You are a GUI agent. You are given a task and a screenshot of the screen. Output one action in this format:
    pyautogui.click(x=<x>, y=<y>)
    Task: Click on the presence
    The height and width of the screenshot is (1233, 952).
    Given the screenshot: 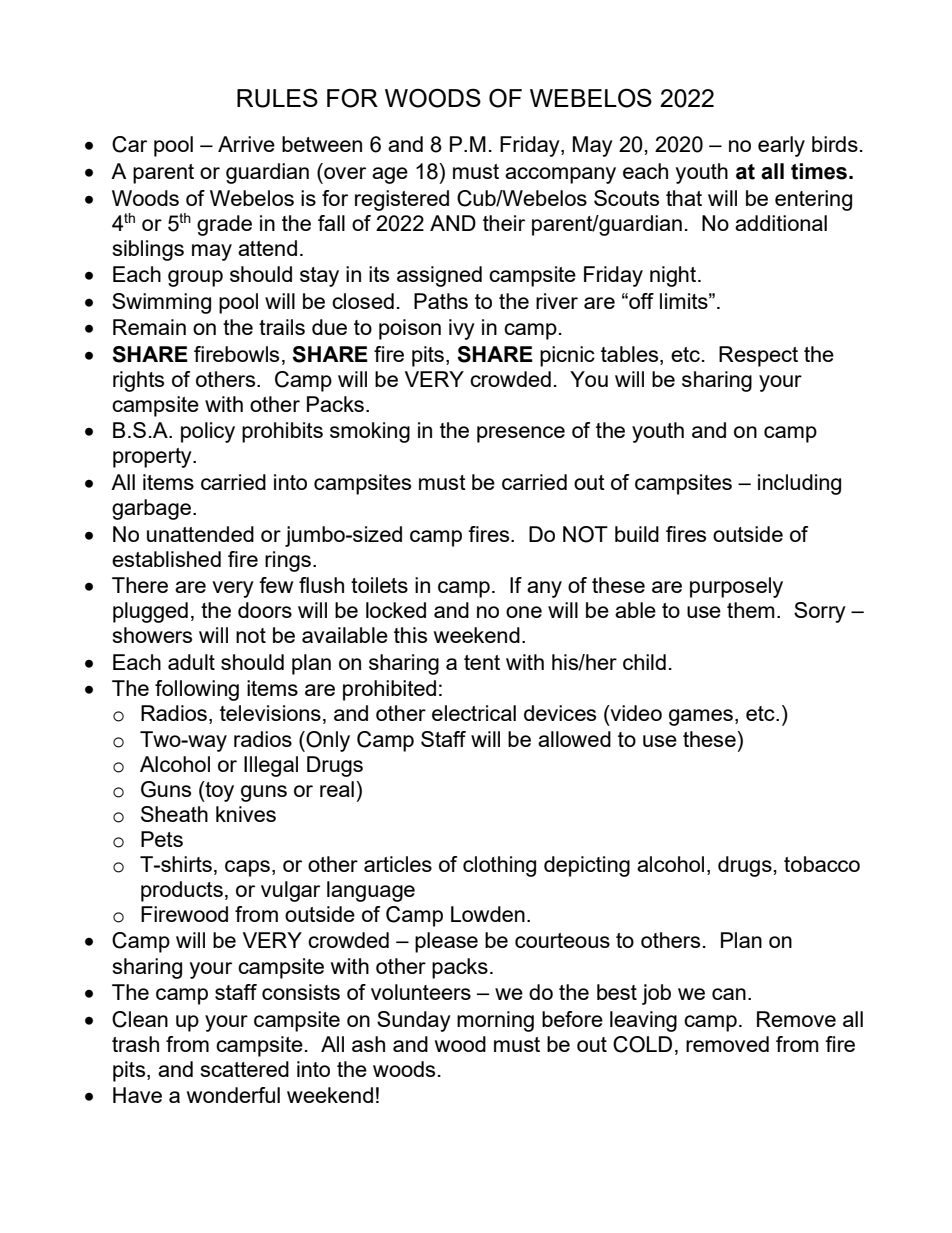 What is the action you would take?
    pyautogui.click(x=521, y=434)
